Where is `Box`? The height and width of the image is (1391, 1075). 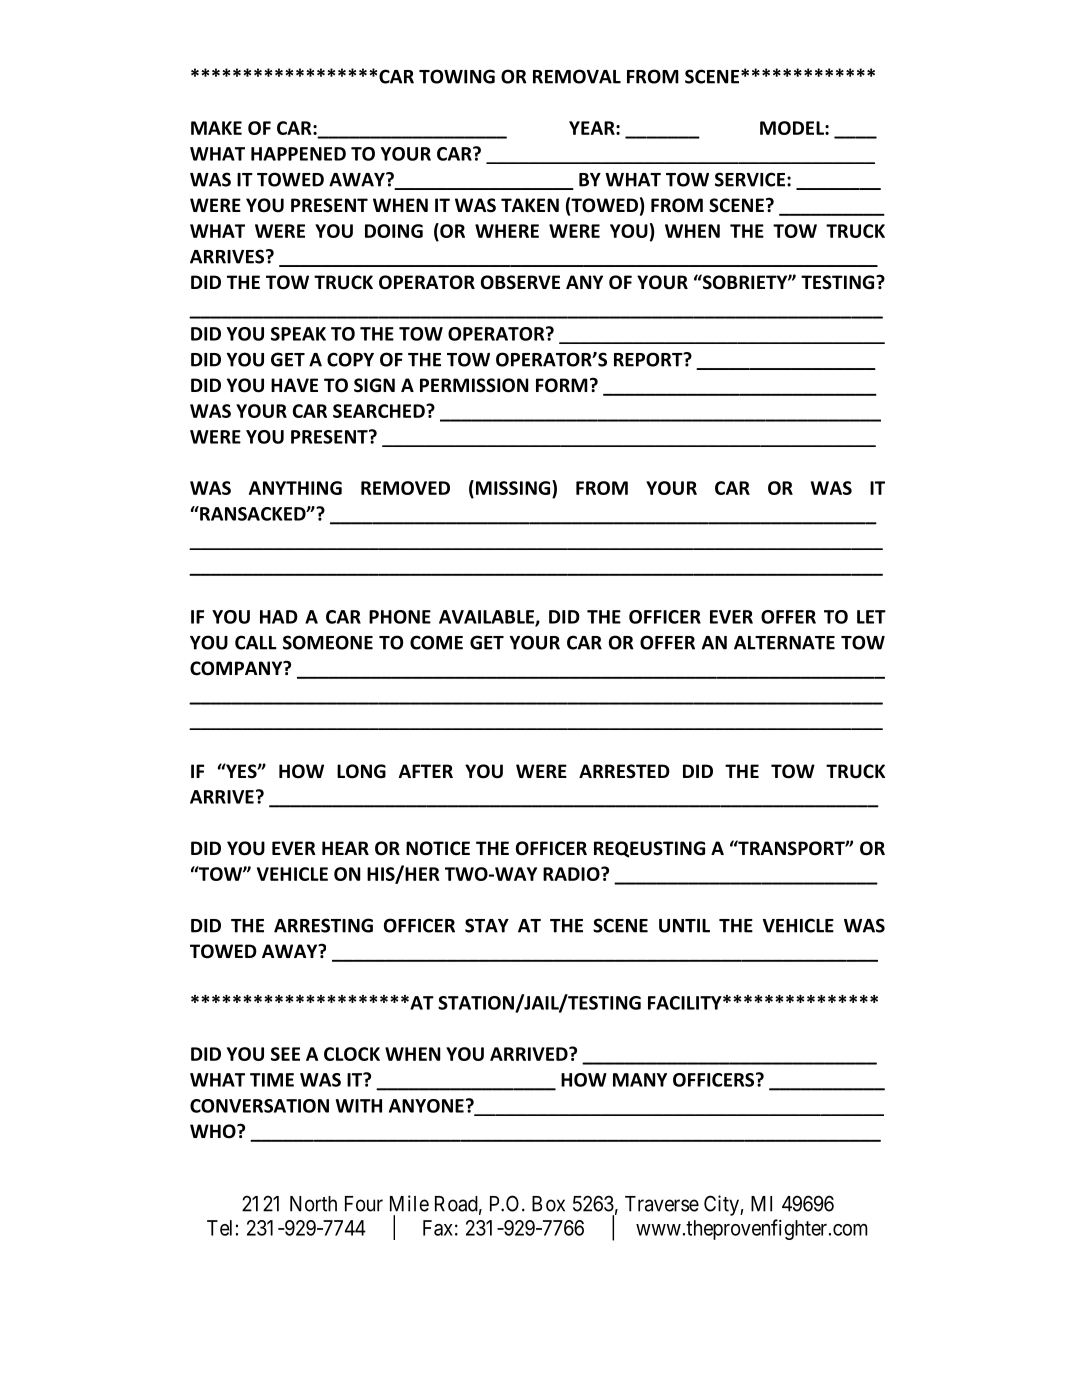
Box is located at coordinates (548, 1204).
